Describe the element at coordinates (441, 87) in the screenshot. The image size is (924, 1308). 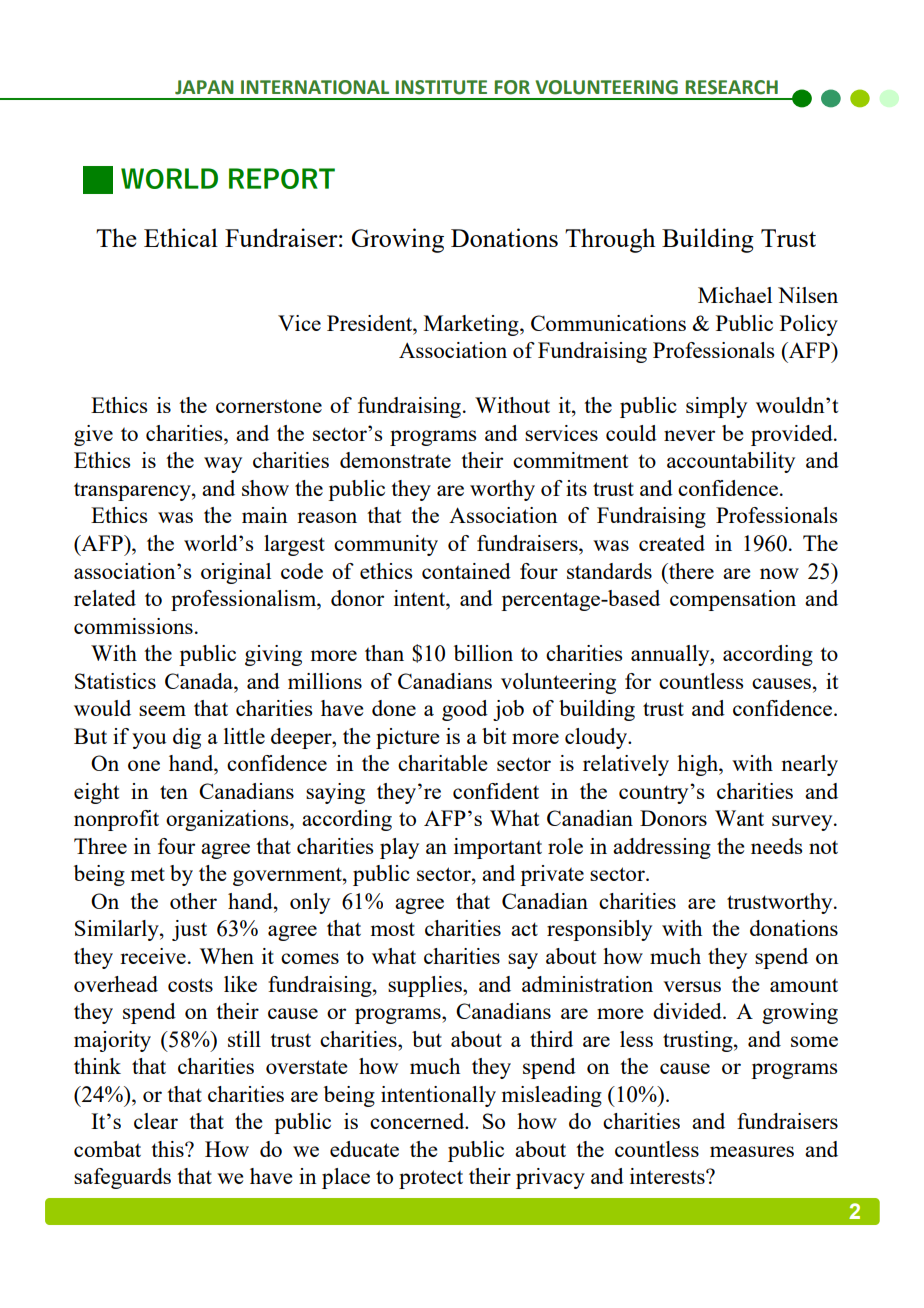
I see `INSTITUTE` at that location.
